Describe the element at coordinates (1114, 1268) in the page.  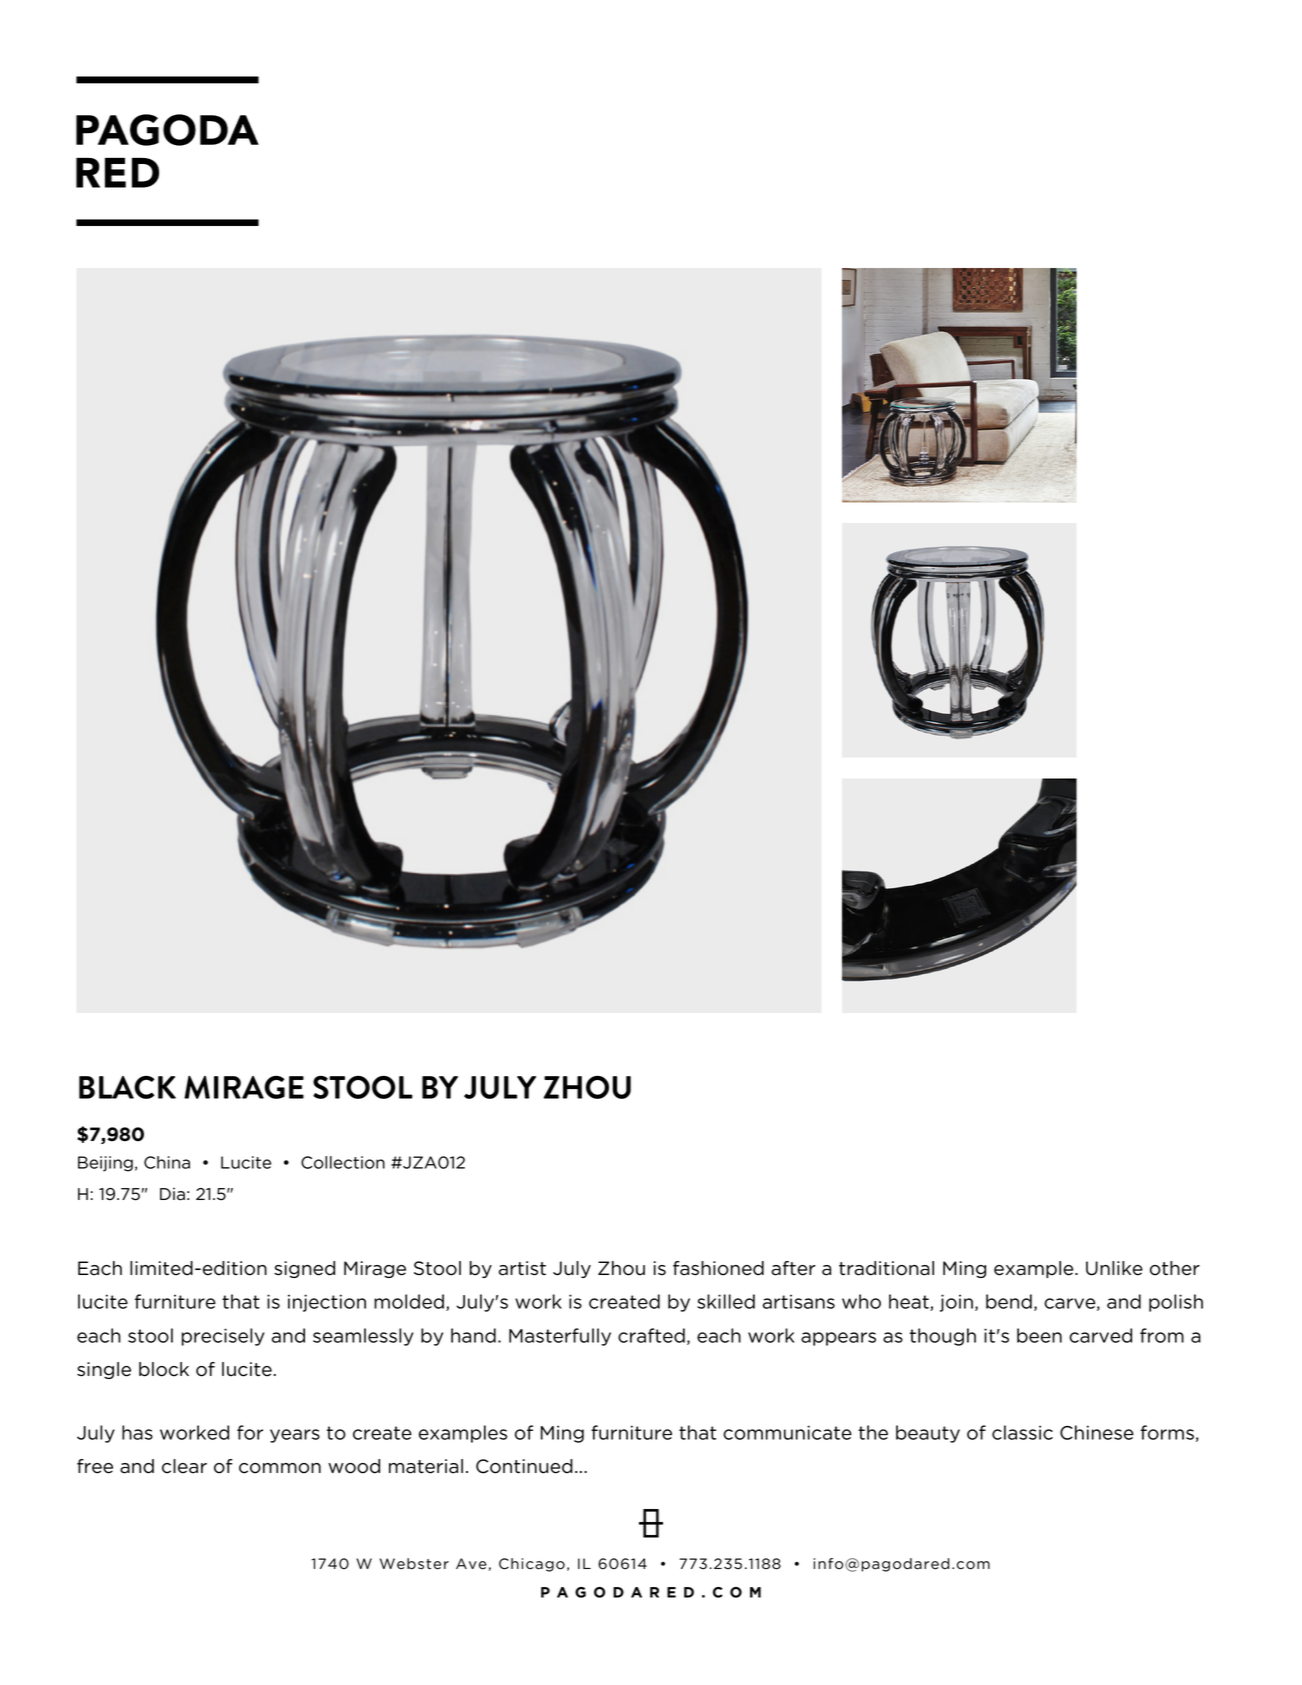
I see `Unlike` at that location.
